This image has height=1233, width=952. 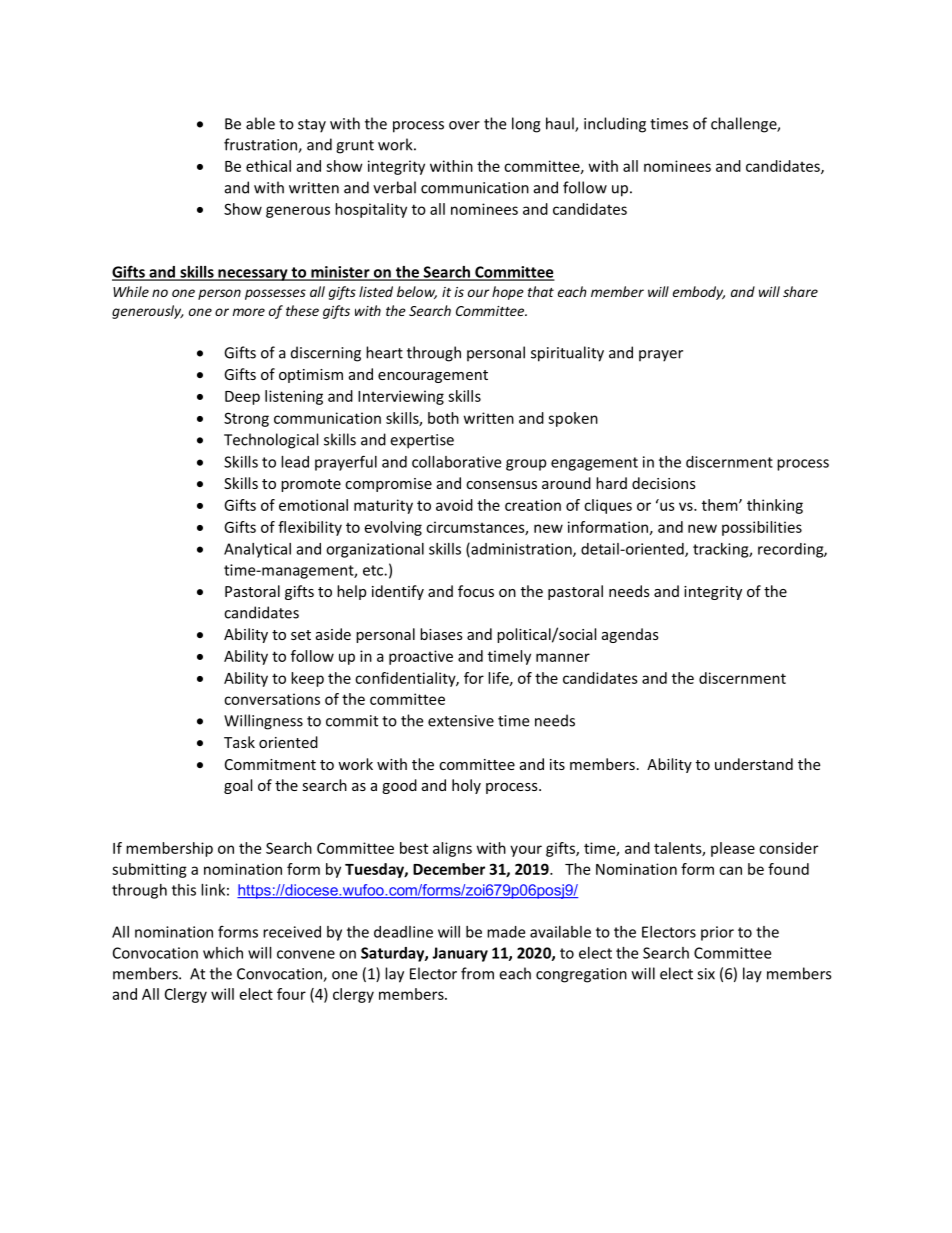 What do you see at coordinates (615, 125) in the image?
I see `including` at bounding box center [615, 125].
